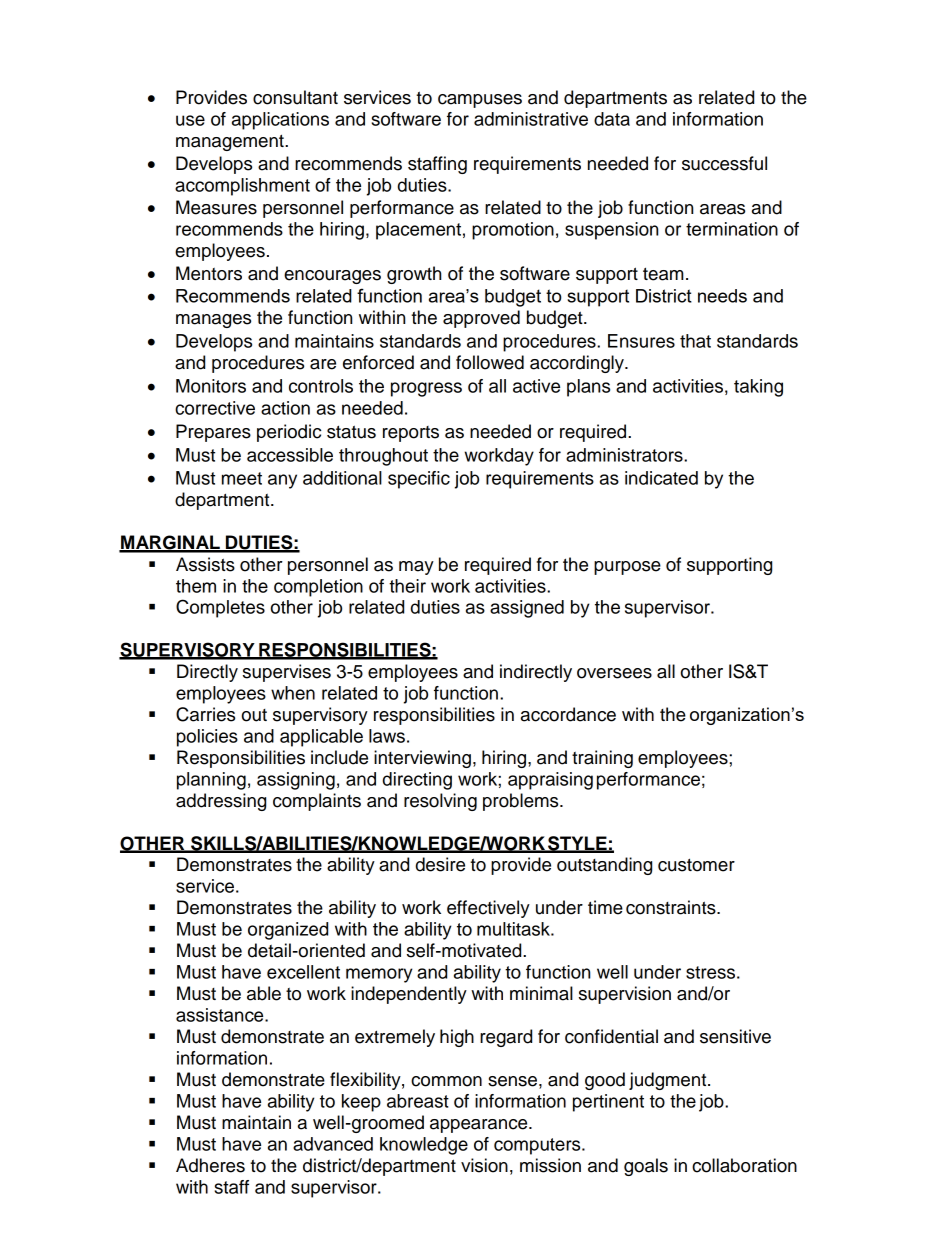 The image size is (952, 1233). Describe the element at coordinates (614, 673) in the image. I see `oversees` at that location.
